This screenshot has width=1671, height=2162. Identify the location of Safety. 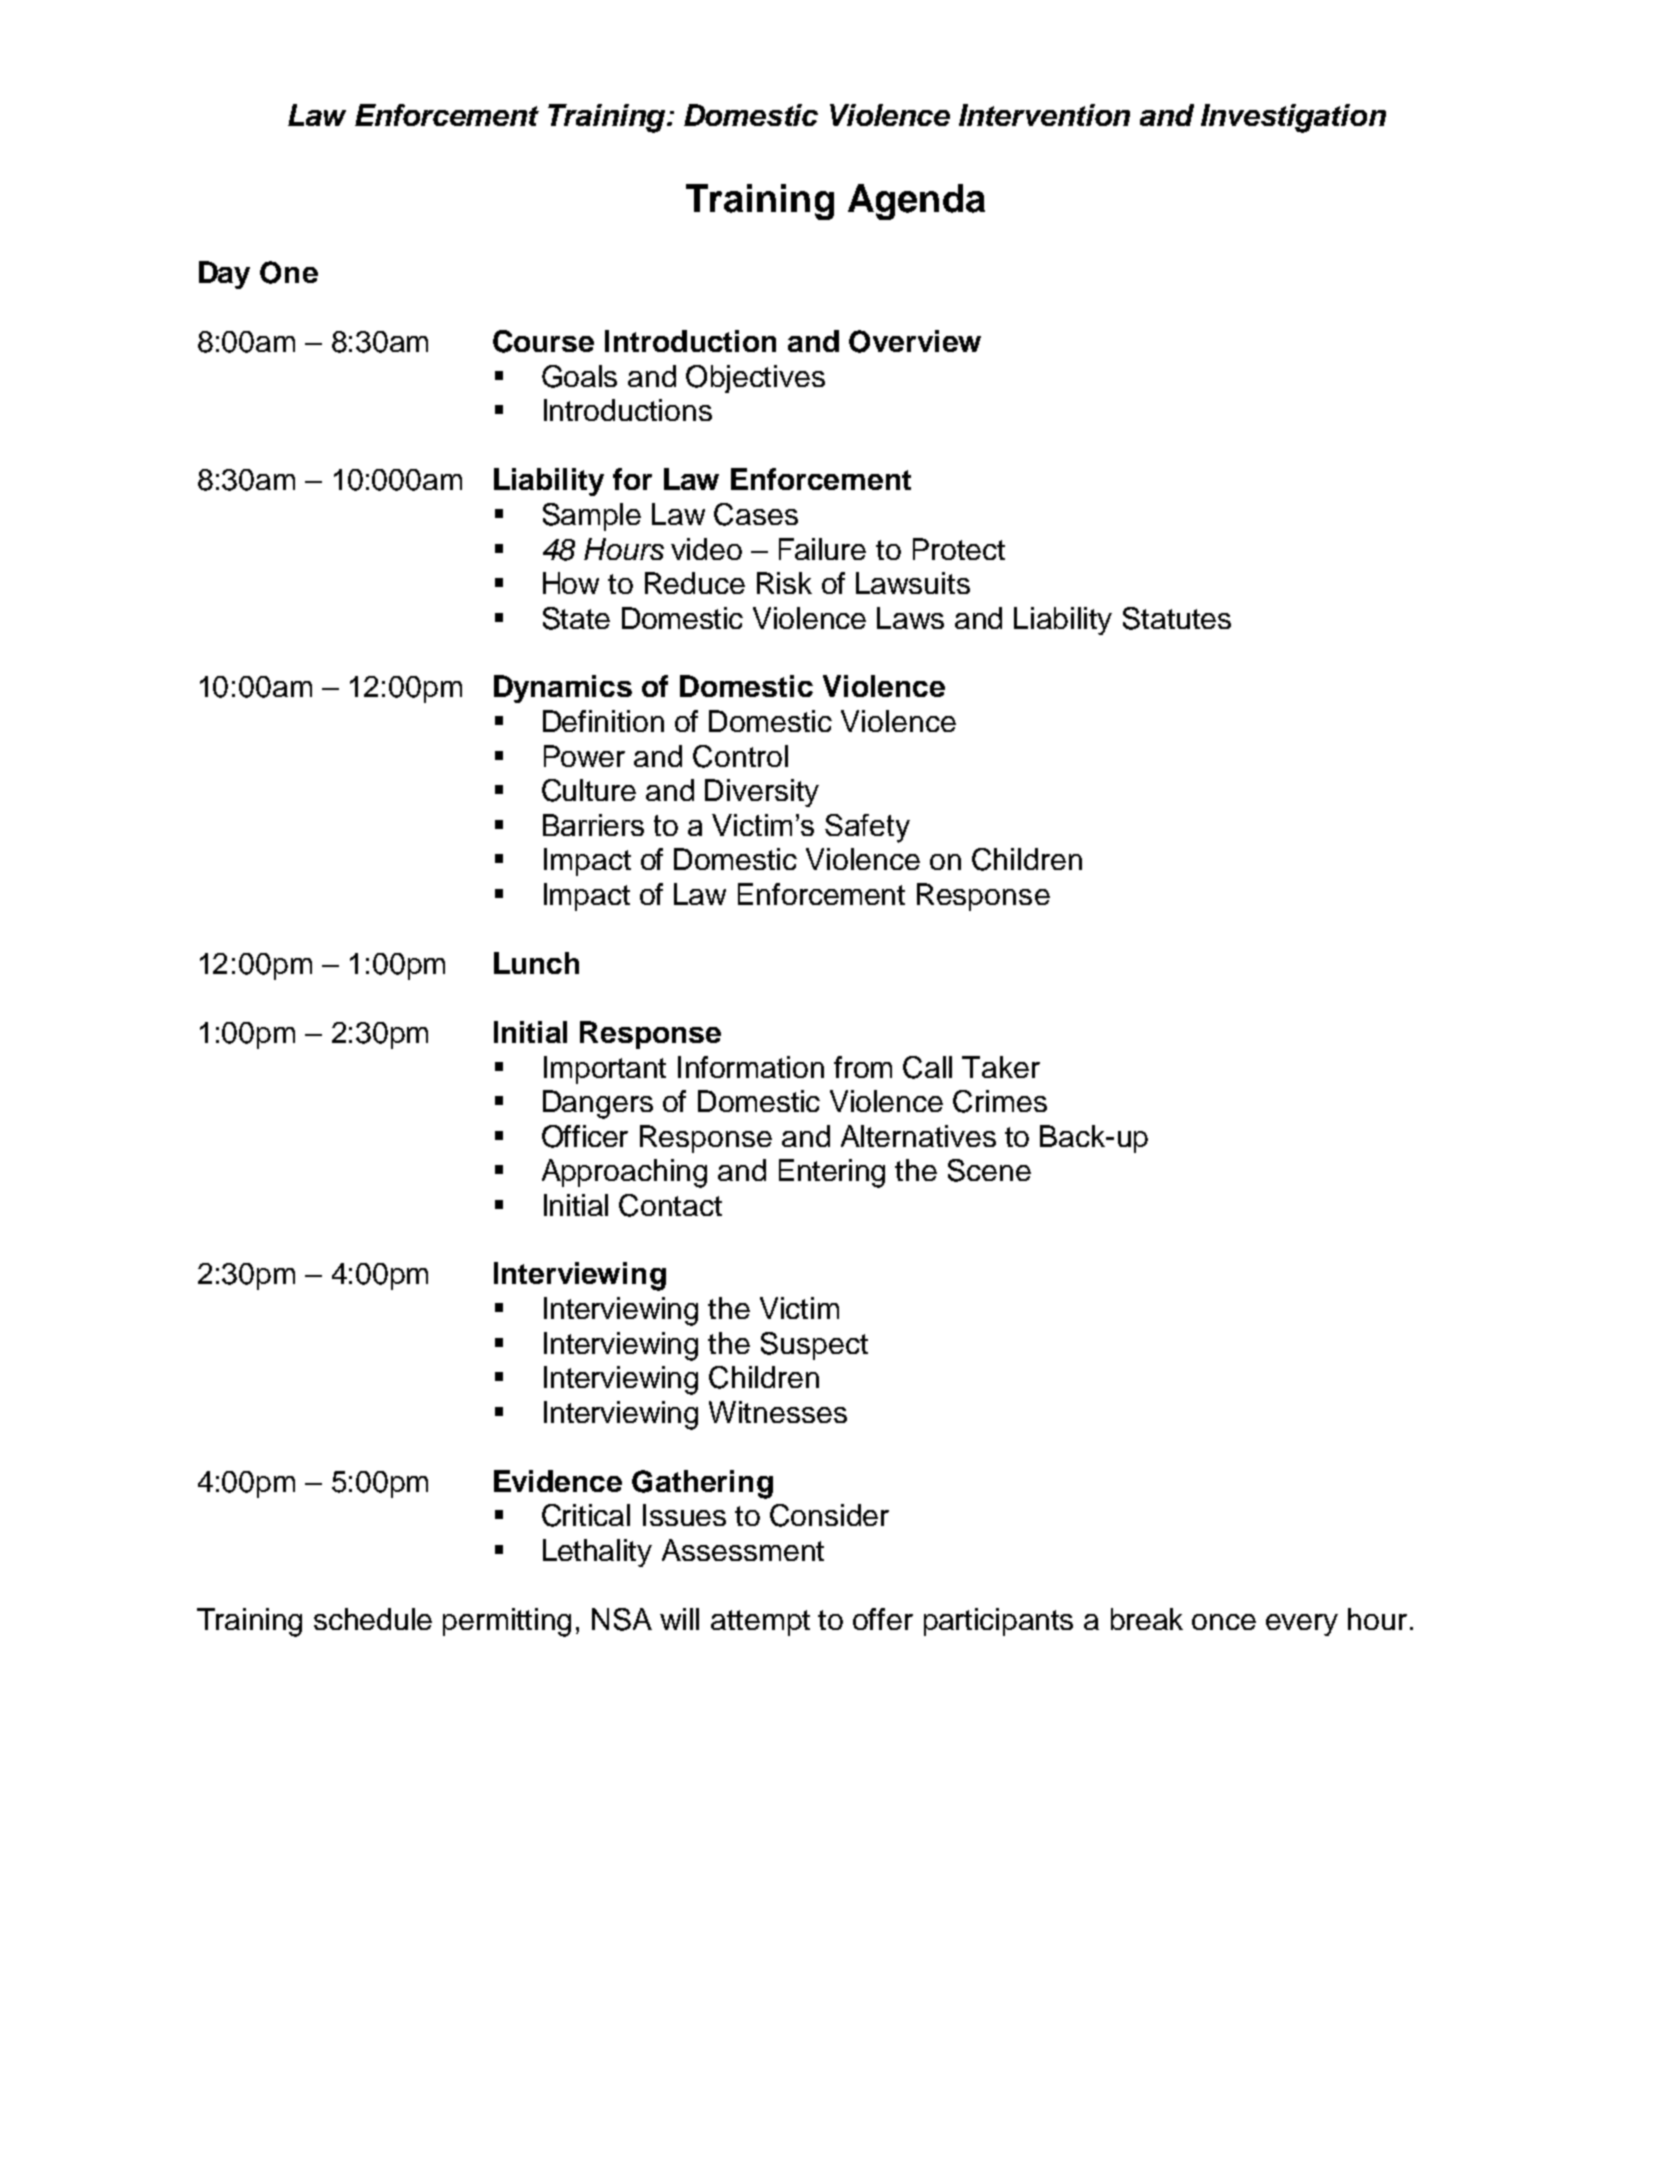
(867, 828).
